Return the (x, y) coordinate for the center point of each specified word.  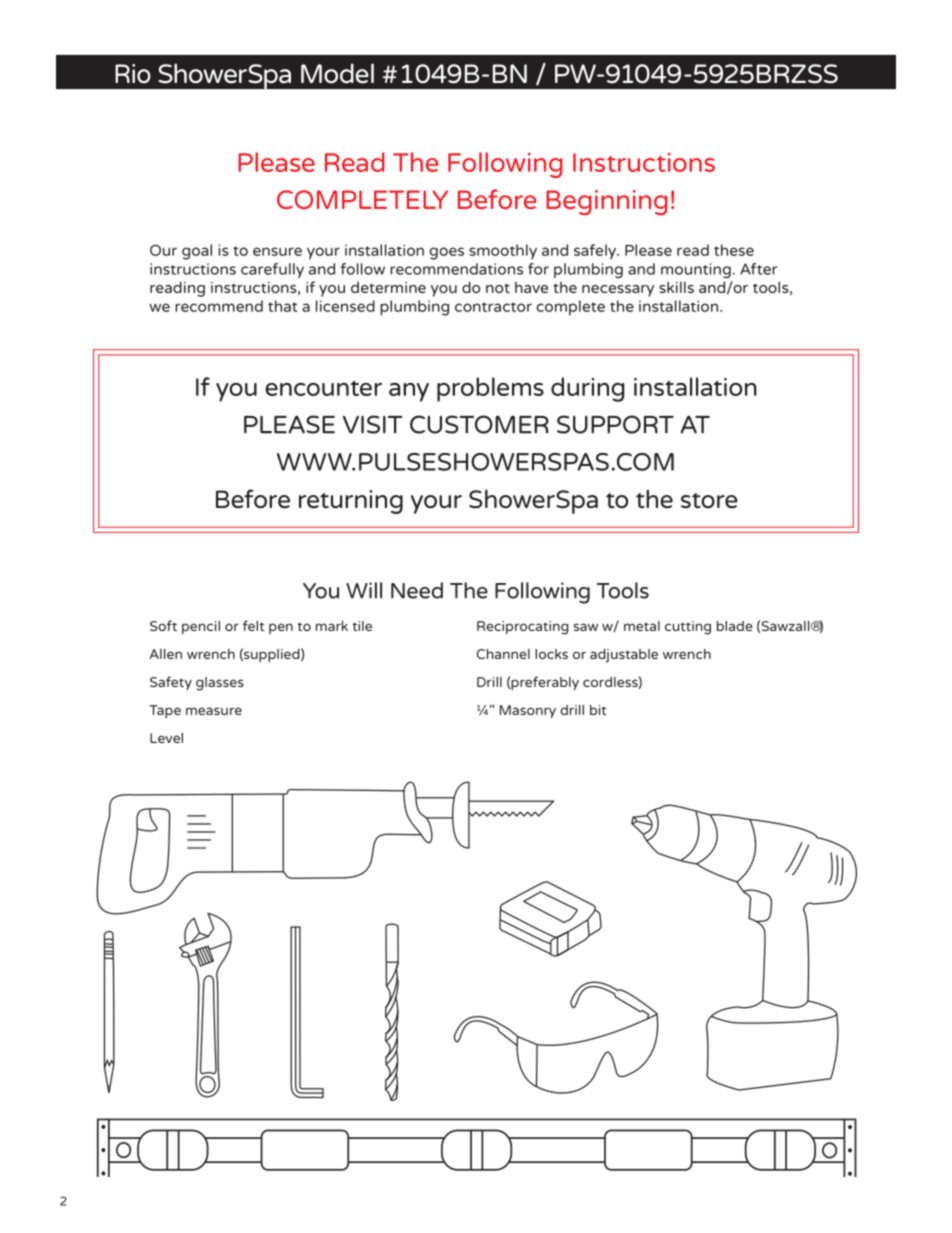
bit (598, 710)
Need (417, 590)
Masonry (528, 711)
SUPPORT (615, 424)
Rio (133, 73)
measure (214, 711)
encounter (323, 388)
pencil (201, 627)
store (709, 501)
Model (337, 73)
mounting (696, 270)
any (409, 392)
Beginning (607, 203)
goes (447, 253)
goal (197, 252)
